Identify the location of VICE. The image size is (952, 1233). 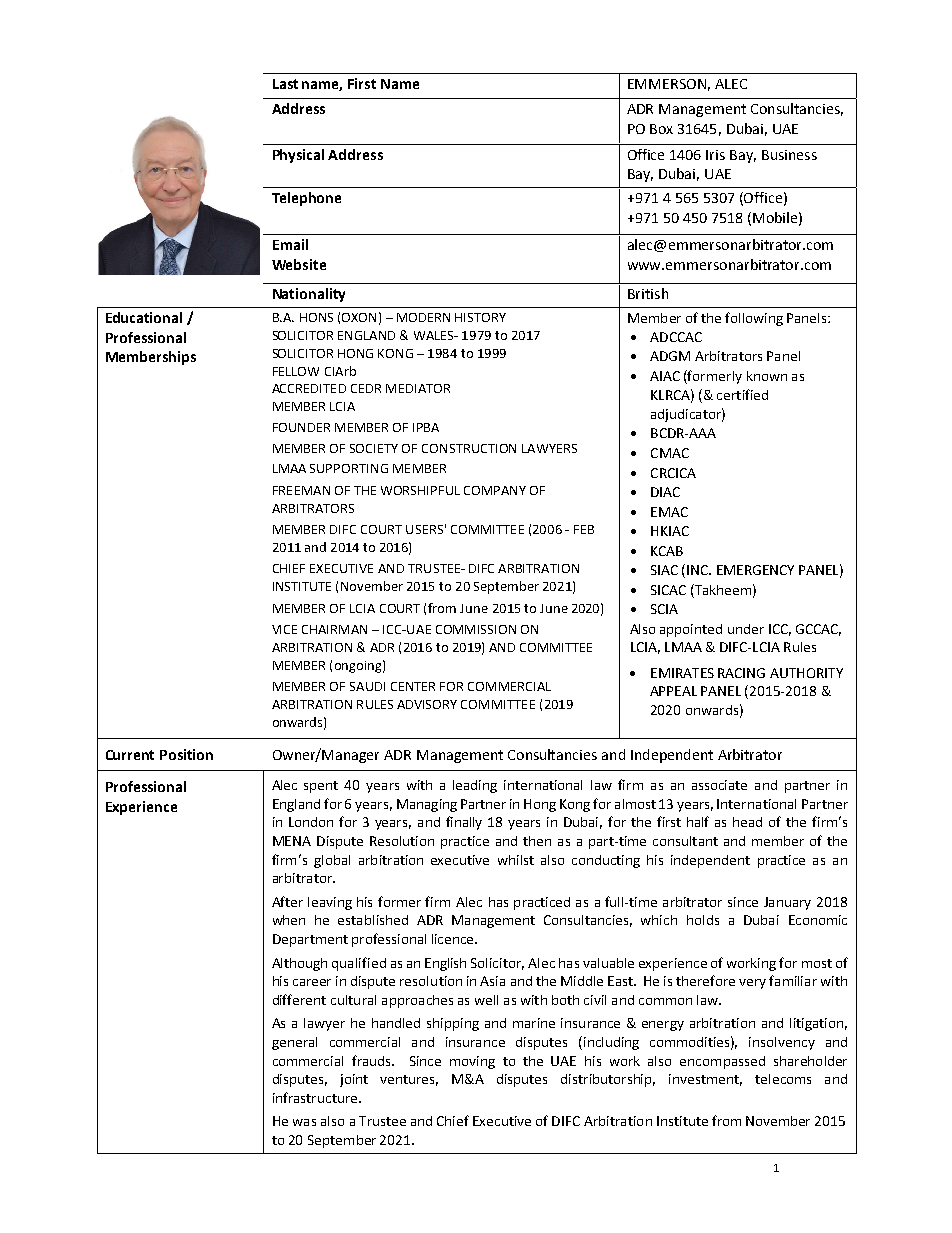
(284, 629).
